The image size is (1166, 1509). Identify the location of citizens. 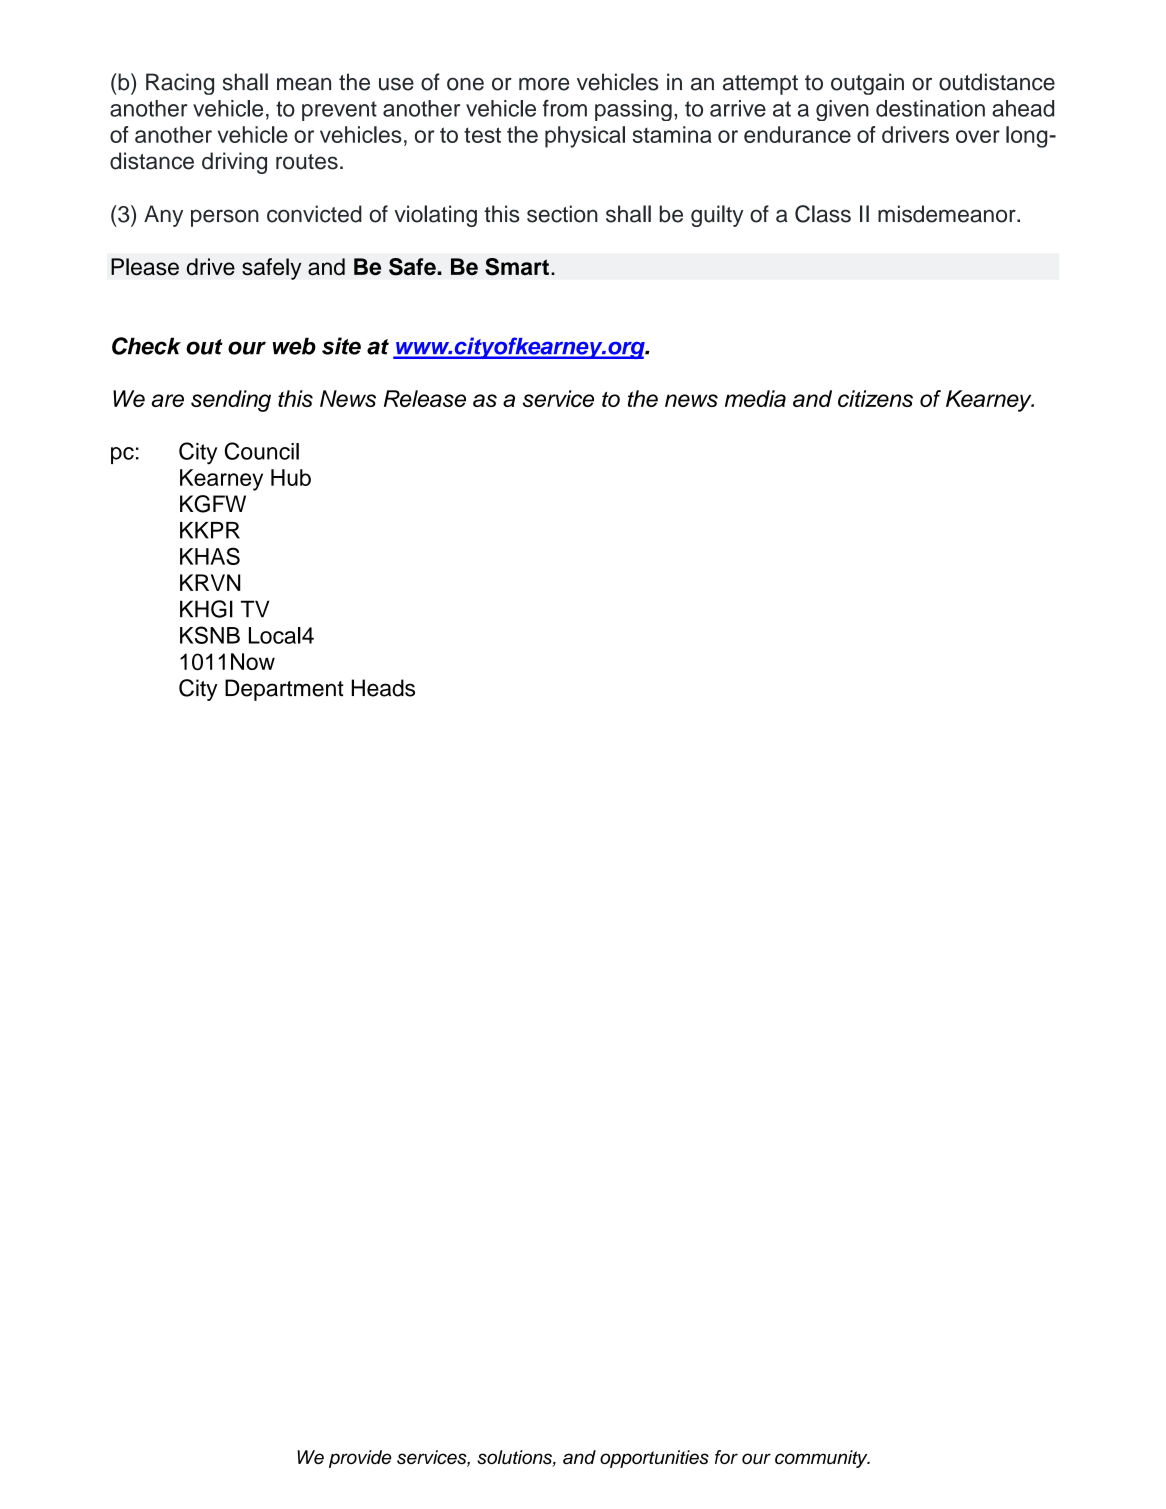
(875, 398).
